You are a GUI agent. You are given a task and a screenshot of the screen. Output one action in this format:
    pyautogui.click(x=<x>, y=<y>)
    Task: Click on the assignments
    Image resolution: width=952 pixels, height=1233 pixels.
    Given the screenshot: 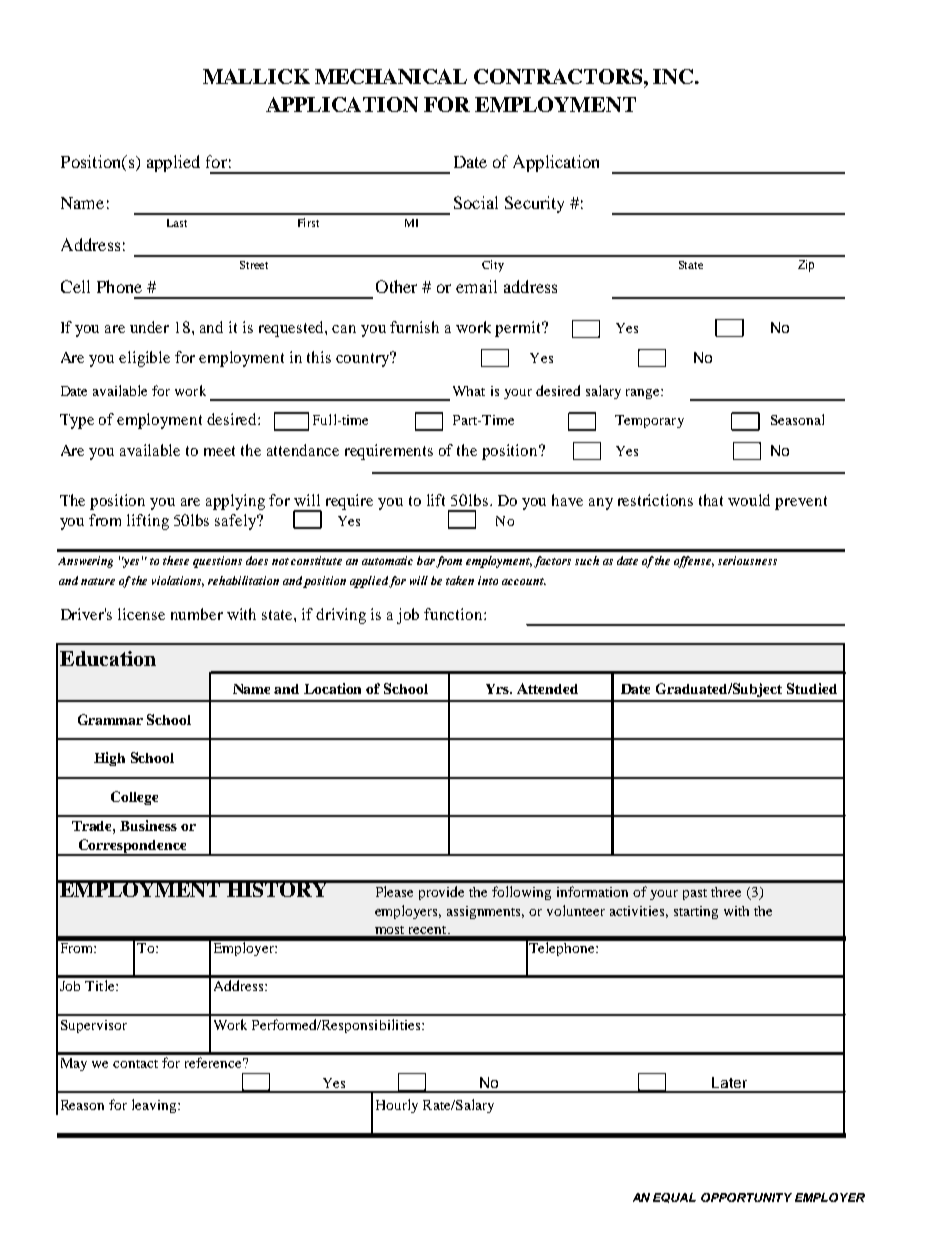 What is the action you would take?
    pyautogui.click(x=485, y=912)
